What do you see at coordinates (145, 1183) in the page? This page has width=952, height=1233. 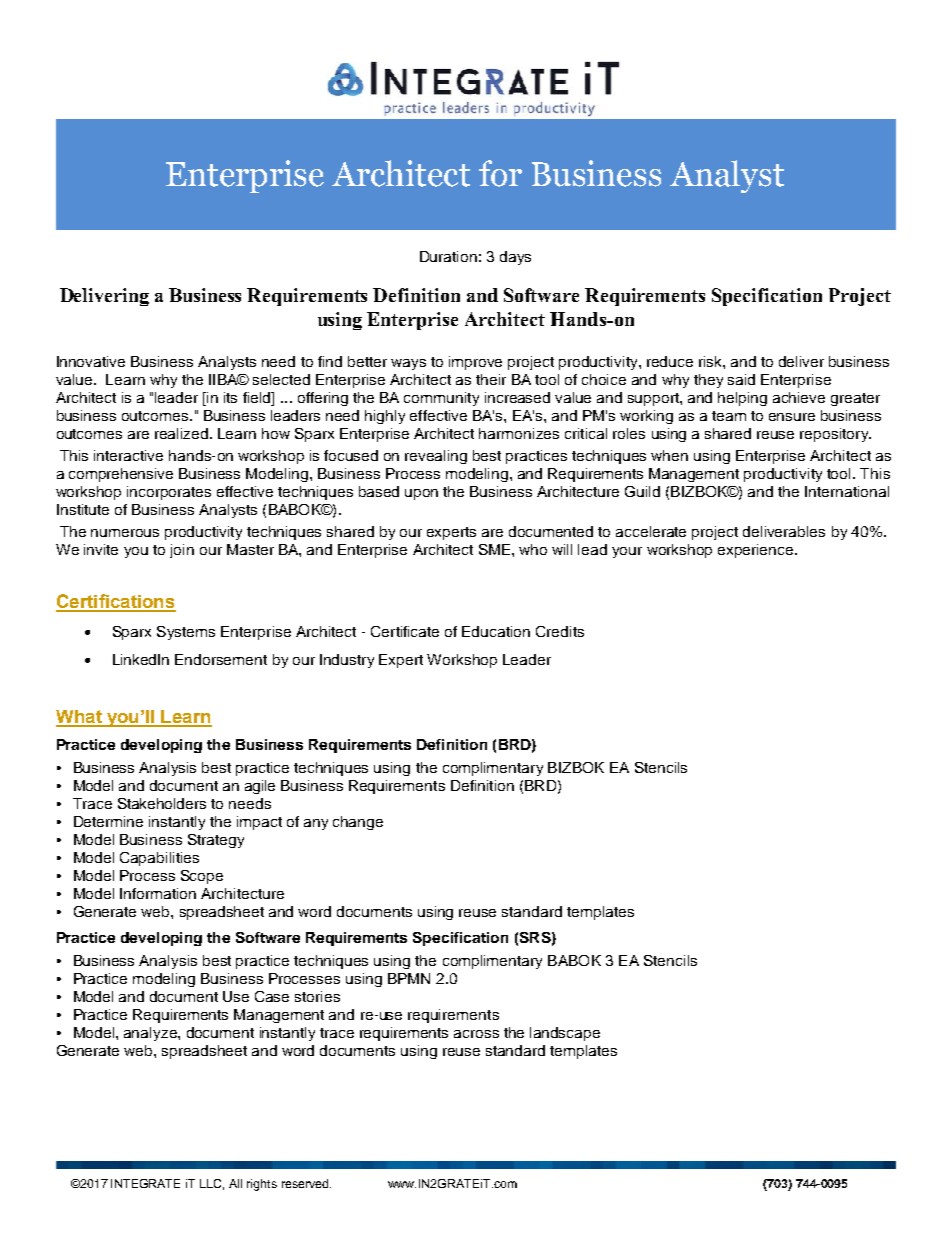 I see `INTEGRATE` at bounding box center [145, 1183].
